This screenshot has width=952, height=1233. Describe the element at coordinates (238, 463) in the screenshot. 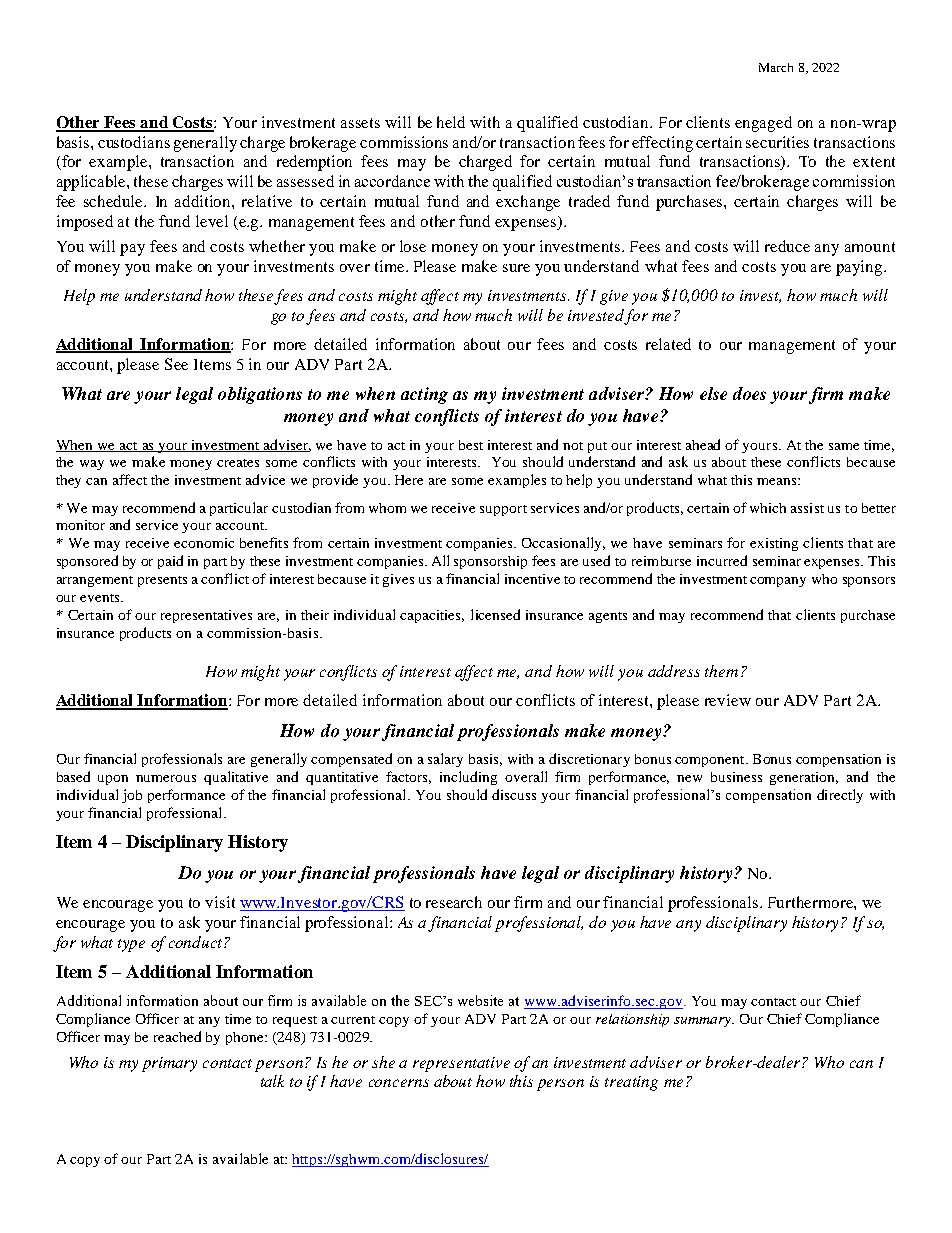

I see `creates` at that location.
